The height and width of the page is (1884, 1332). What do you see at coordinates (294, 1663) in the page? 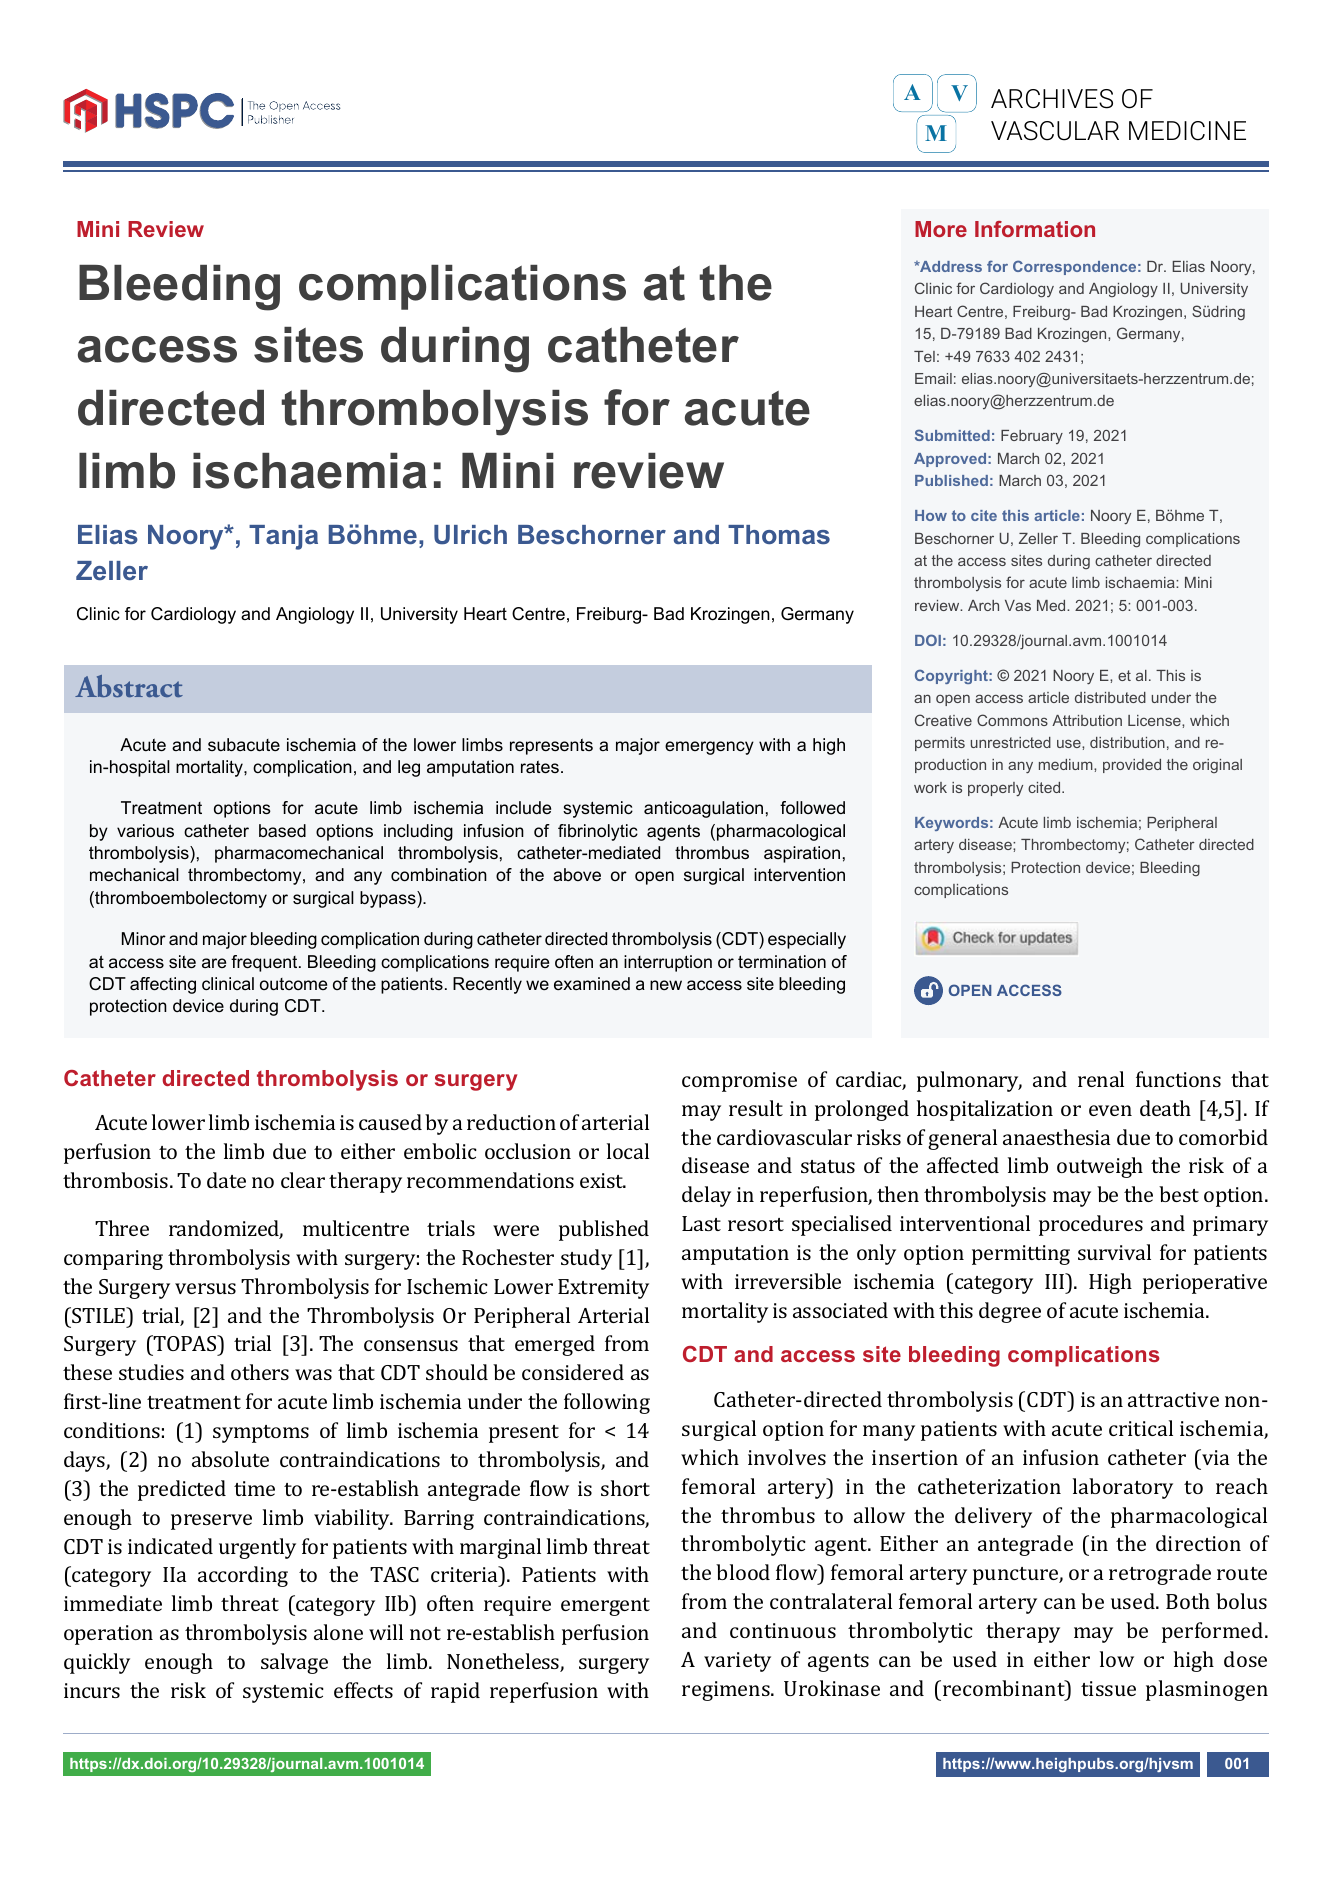
I see `salvage` at bounding box center [294, 1663].
